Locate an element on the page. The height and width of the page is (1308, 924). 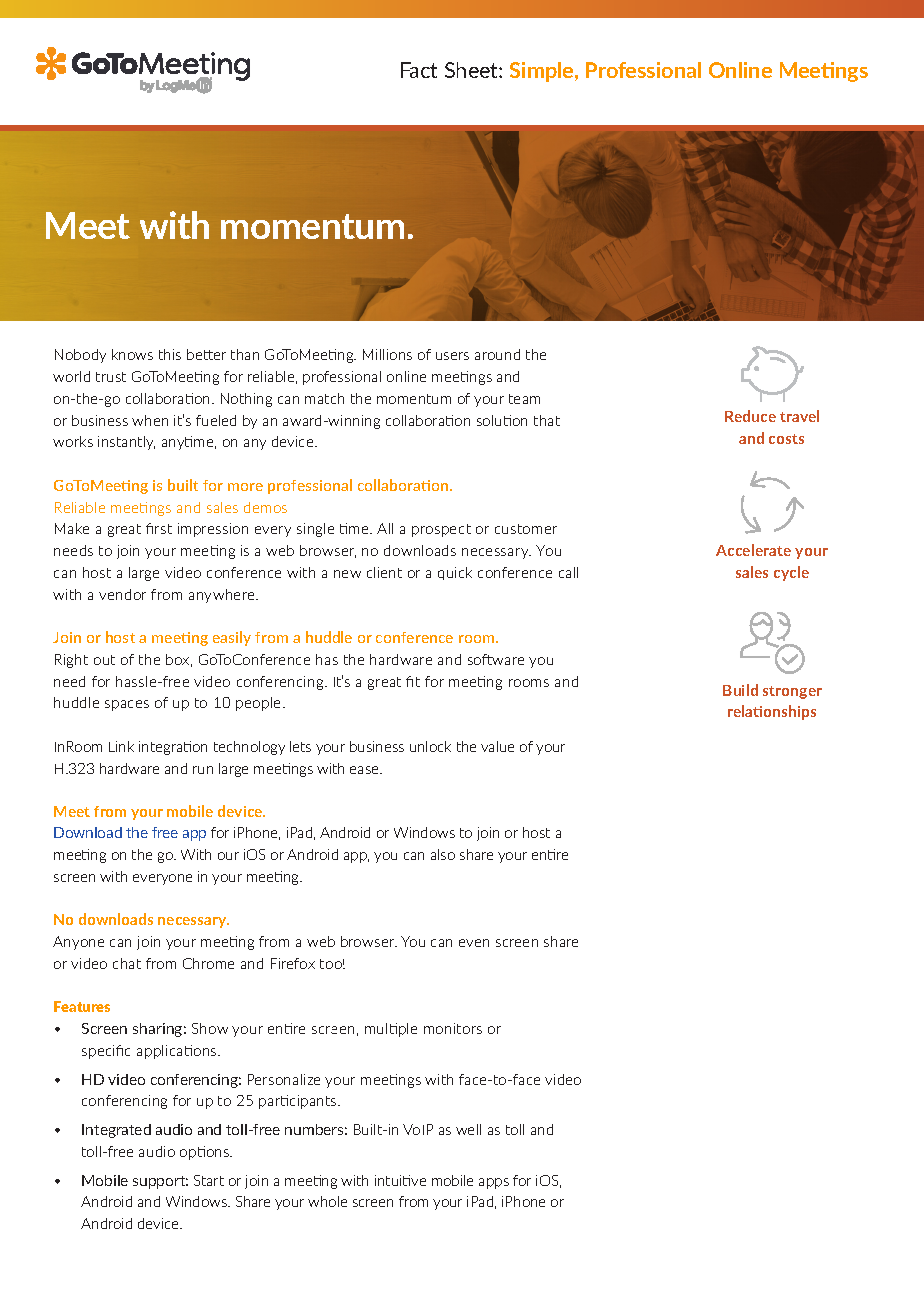
users is located at coordinates (452, 356).
